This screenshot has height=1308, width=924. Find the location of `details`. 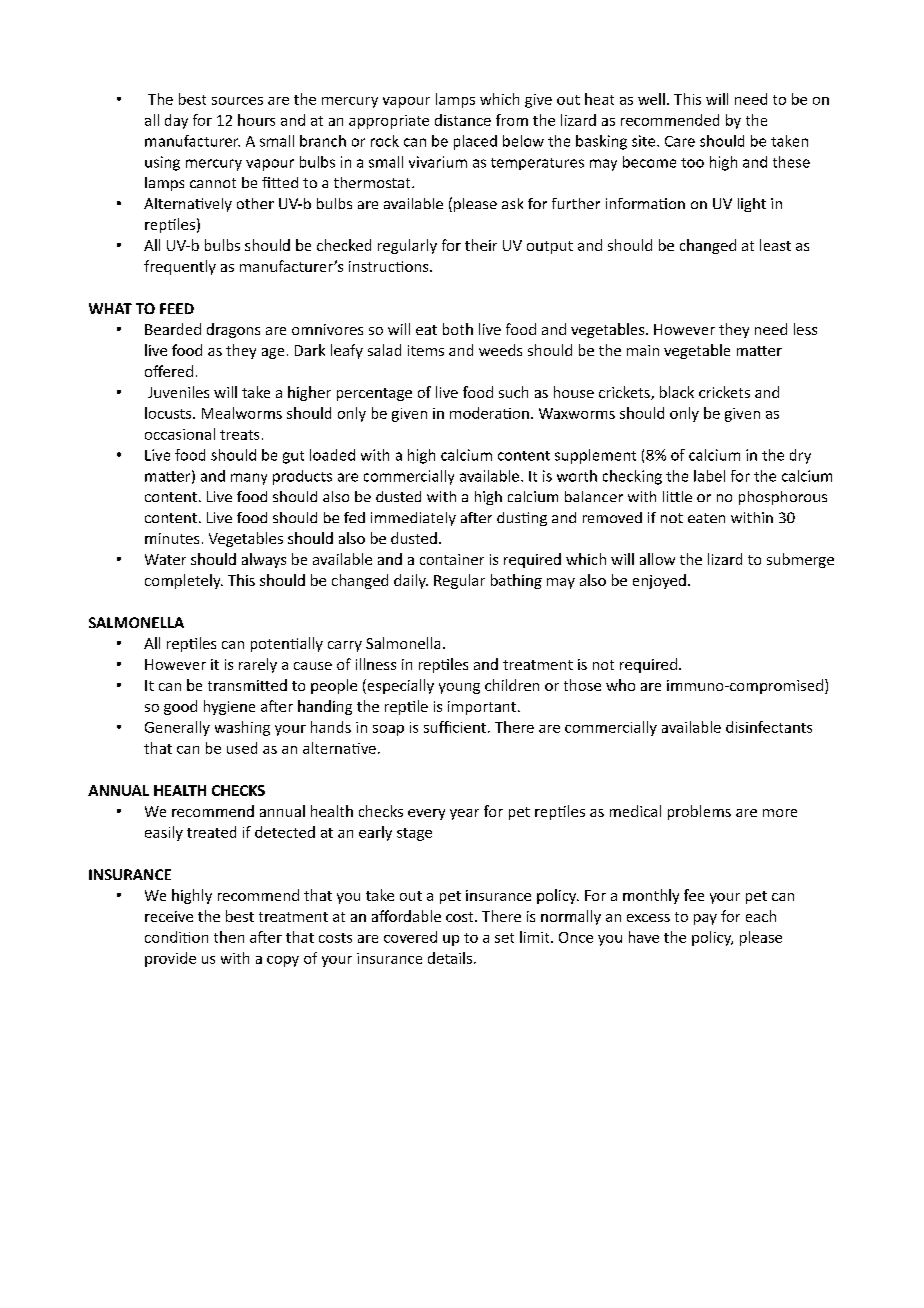

details is located at coordinates (450, 958).
